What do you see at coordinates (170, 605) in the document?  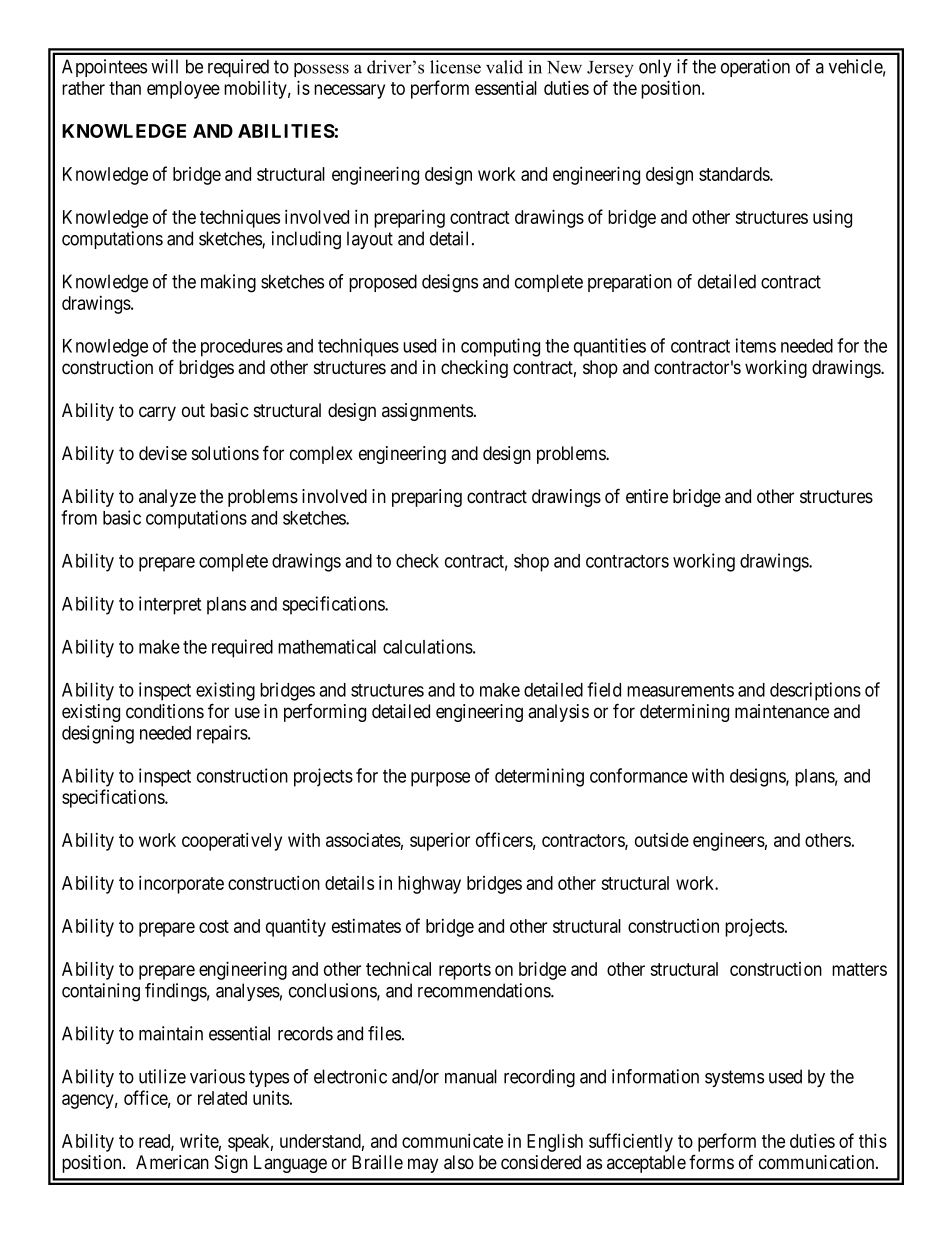 I see `interpret` at bounding box center [170, 605].
